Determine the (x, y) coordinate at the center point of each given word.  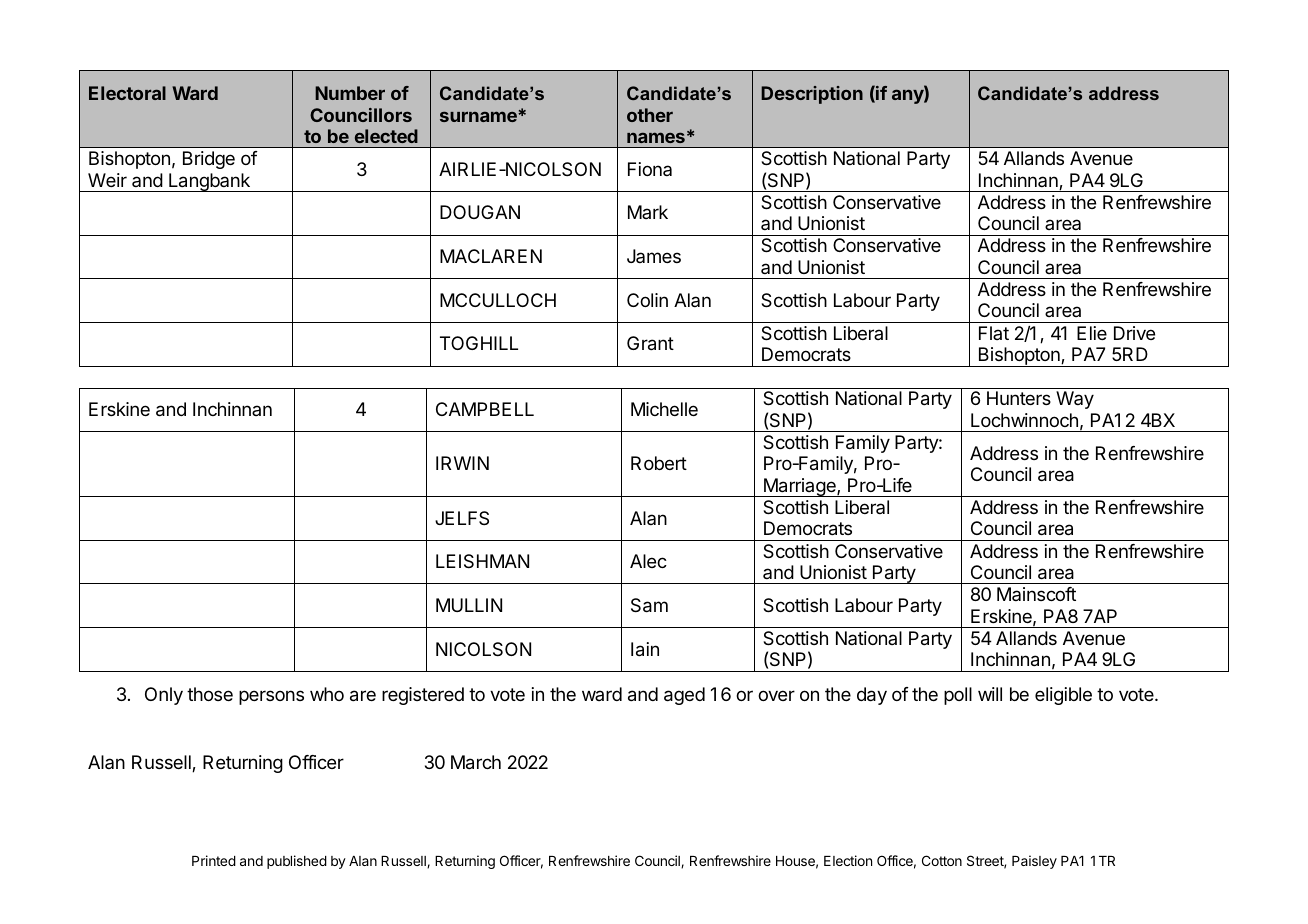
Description (812, 95)
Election (848, 860)
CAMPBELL (485, 409)
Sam (649, 605)
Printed (214, 860)
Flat (994, 333)
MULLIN (469, 605)
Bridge (209, 160)
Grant (650, 343)
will (990, 694)
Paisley (1034, 862)
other (650, 115)
